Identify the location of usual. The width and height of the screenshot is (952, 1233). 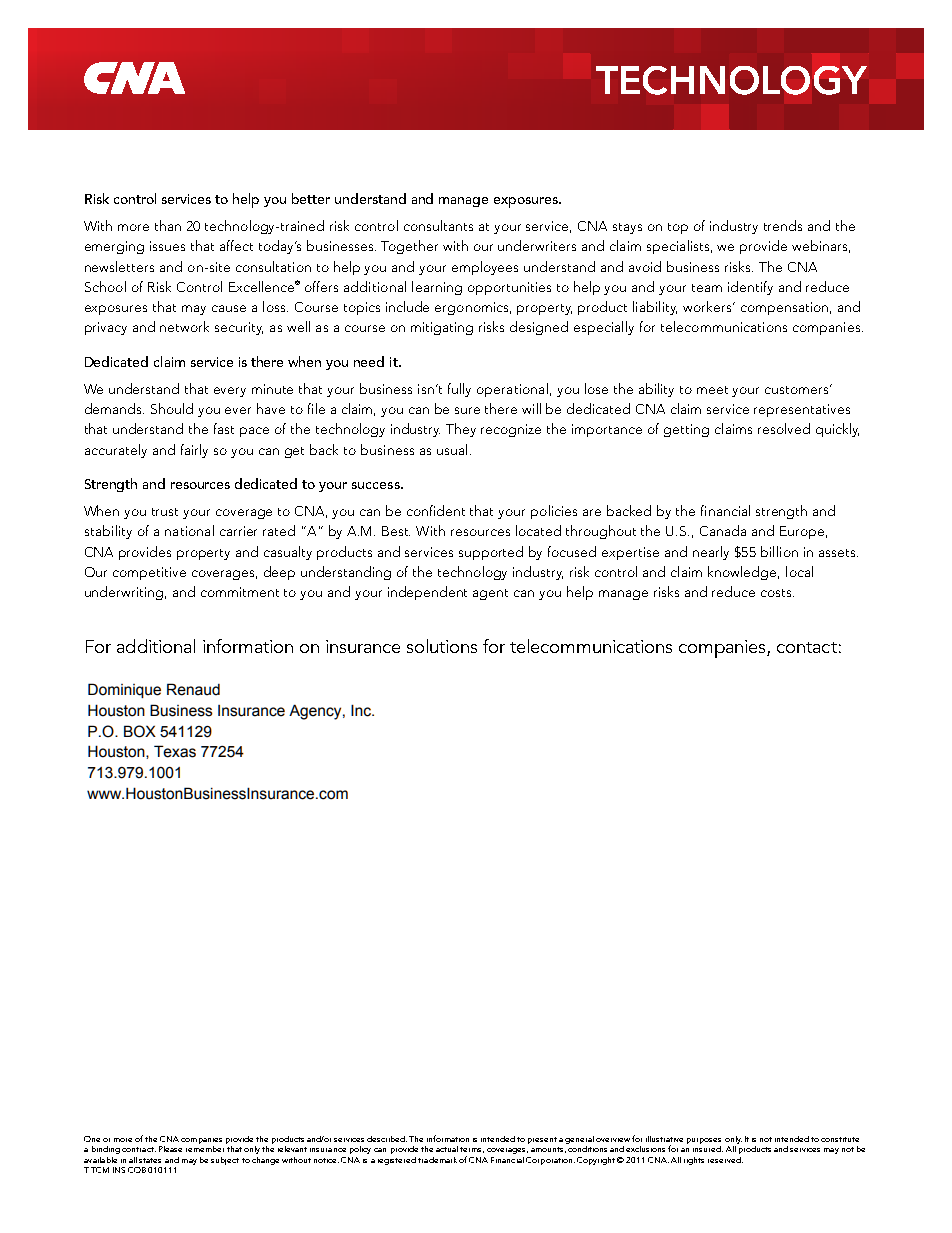
(452, 449).
